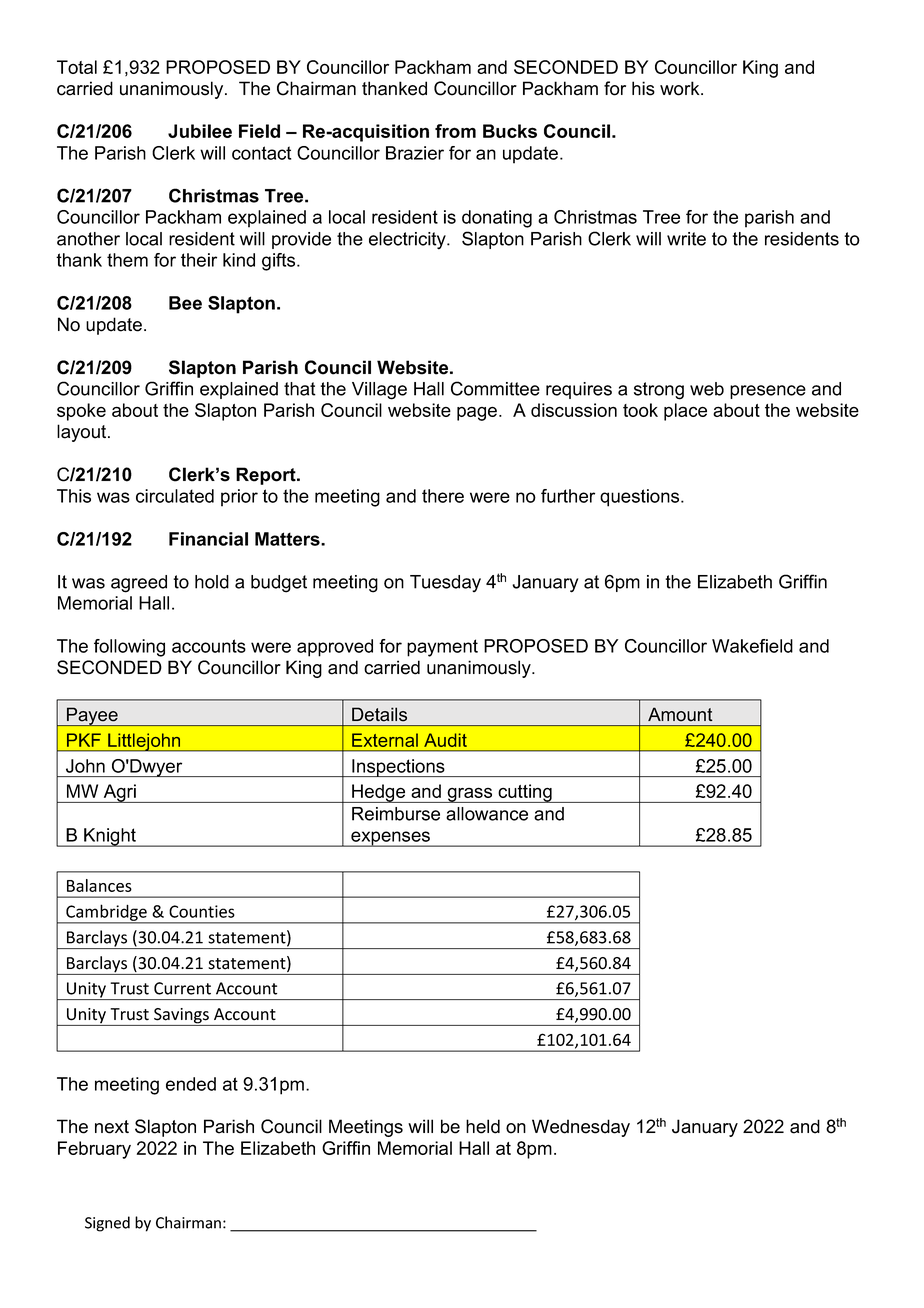  I want to click on from, so click(455, 131).
